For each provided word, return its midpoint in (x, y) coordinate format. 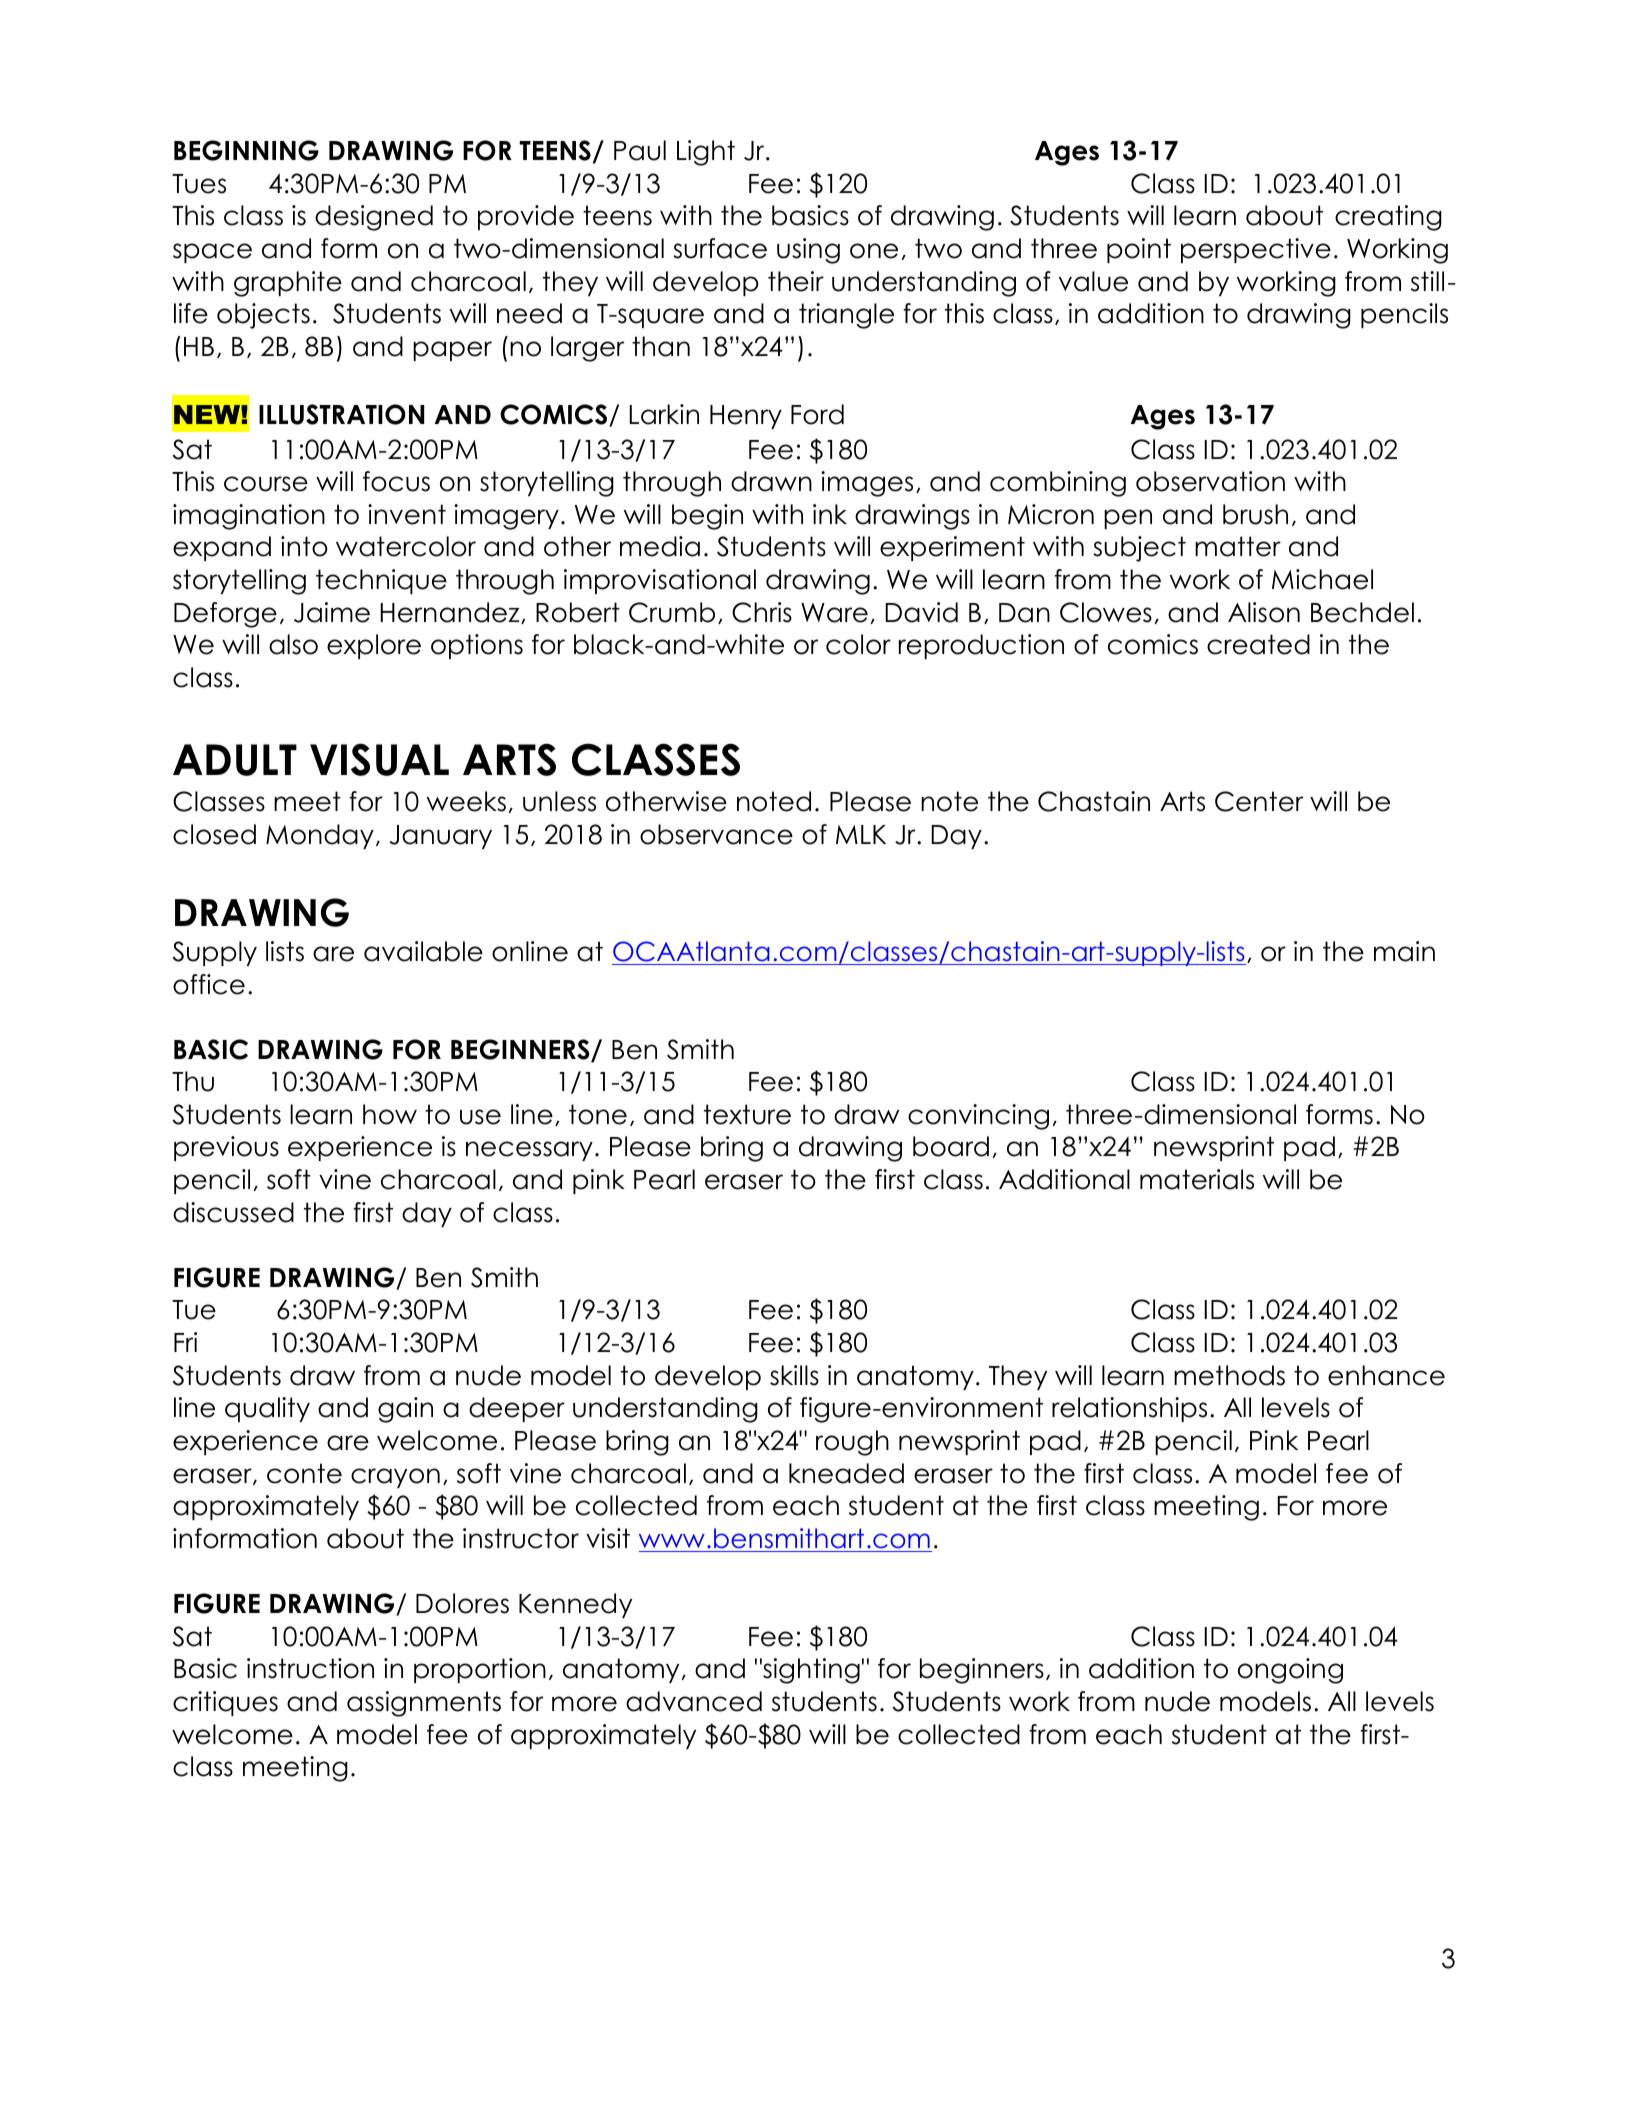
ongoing (1290, 1671)
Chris (762, 612)
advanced (694, 1701)
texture (747, 1114)
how (390, 1114)
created (1258, 644)
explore (374, 646)
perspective (1256, 250)
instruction (310, 1668)
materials (1197, 1179)
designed (374, 218)
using (808, 251)
